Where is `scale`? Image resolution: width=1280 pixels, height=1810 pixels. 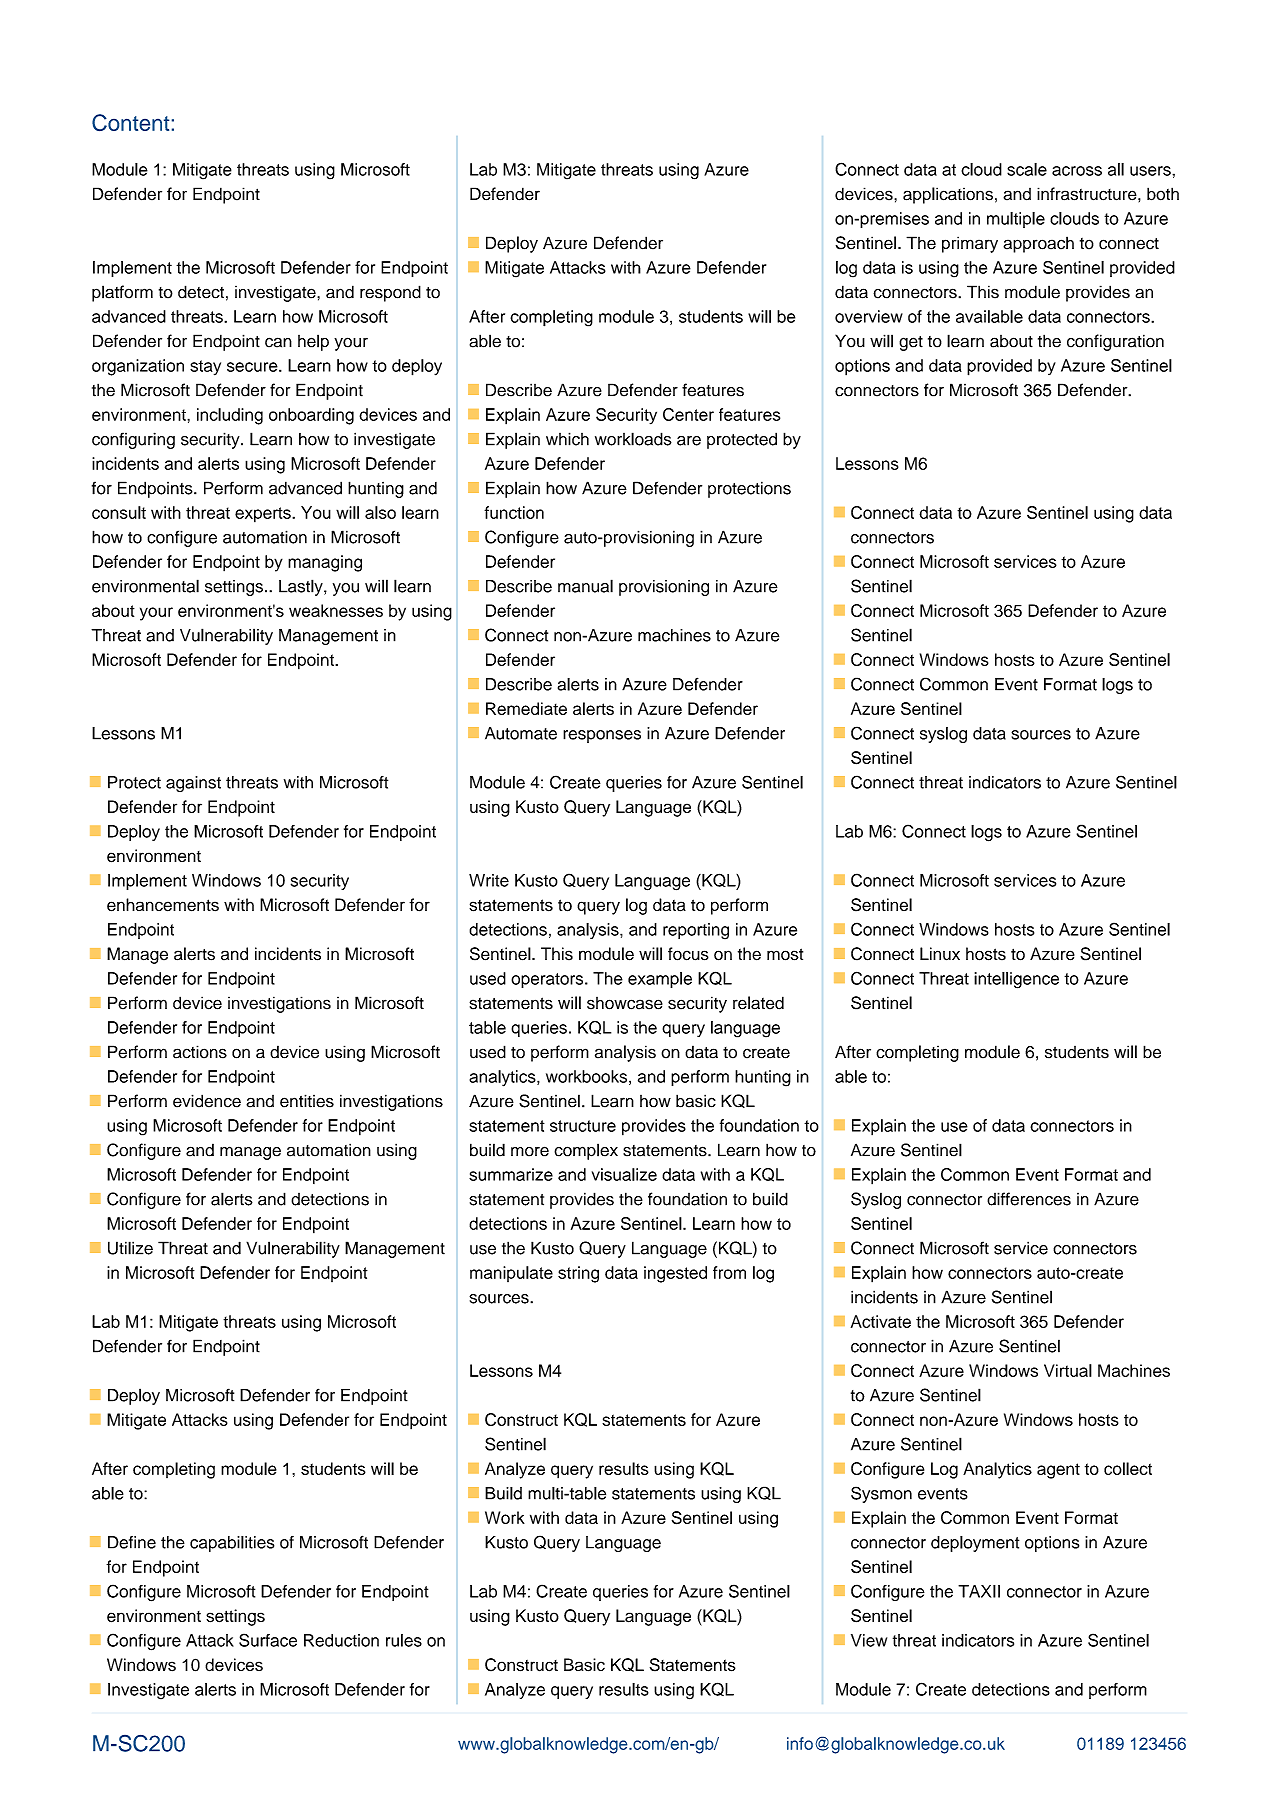 scale is located at coordinates (1027, 169).
